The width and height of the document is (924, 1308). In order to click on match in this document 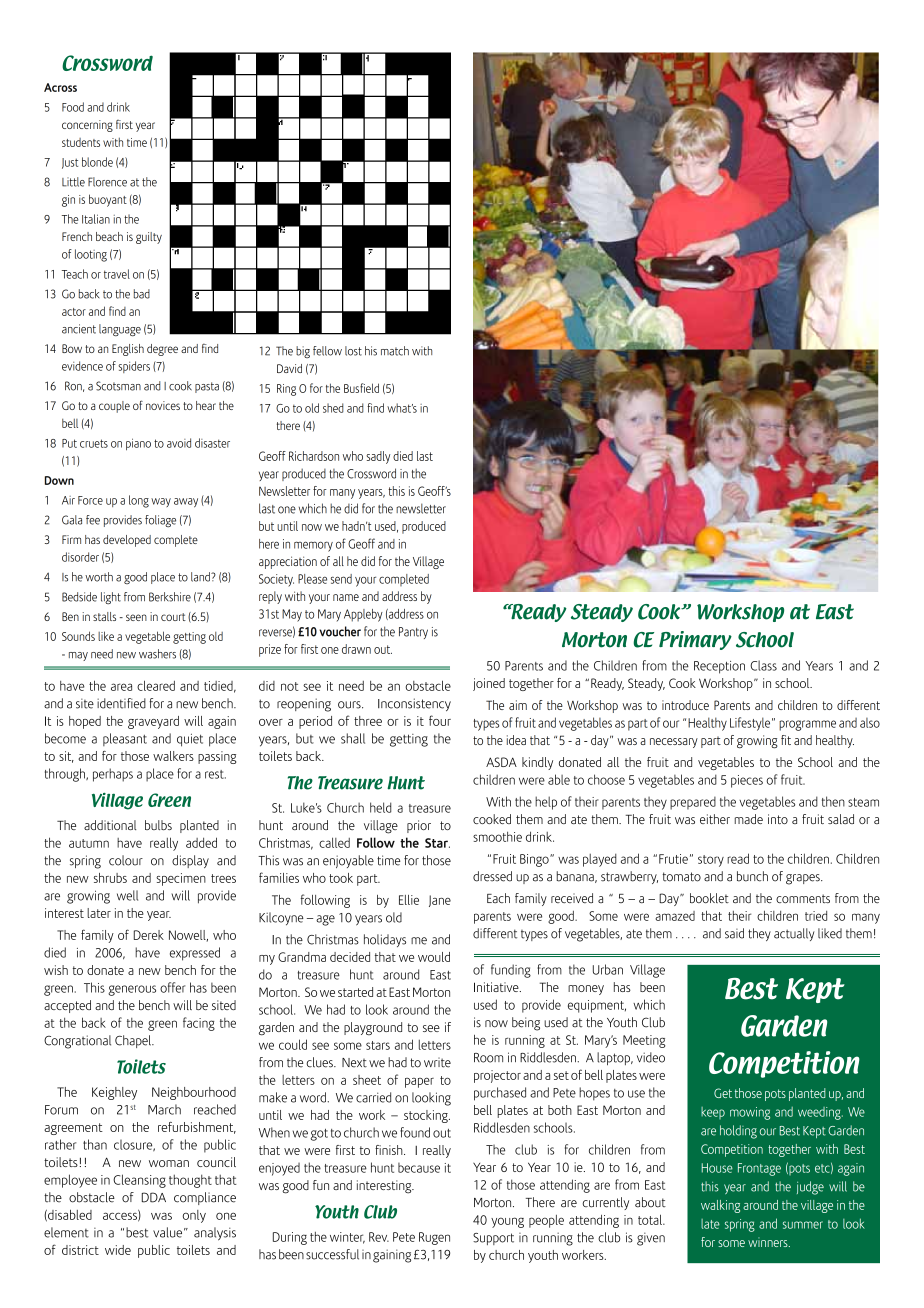, I will do `click(395, 351)`.
